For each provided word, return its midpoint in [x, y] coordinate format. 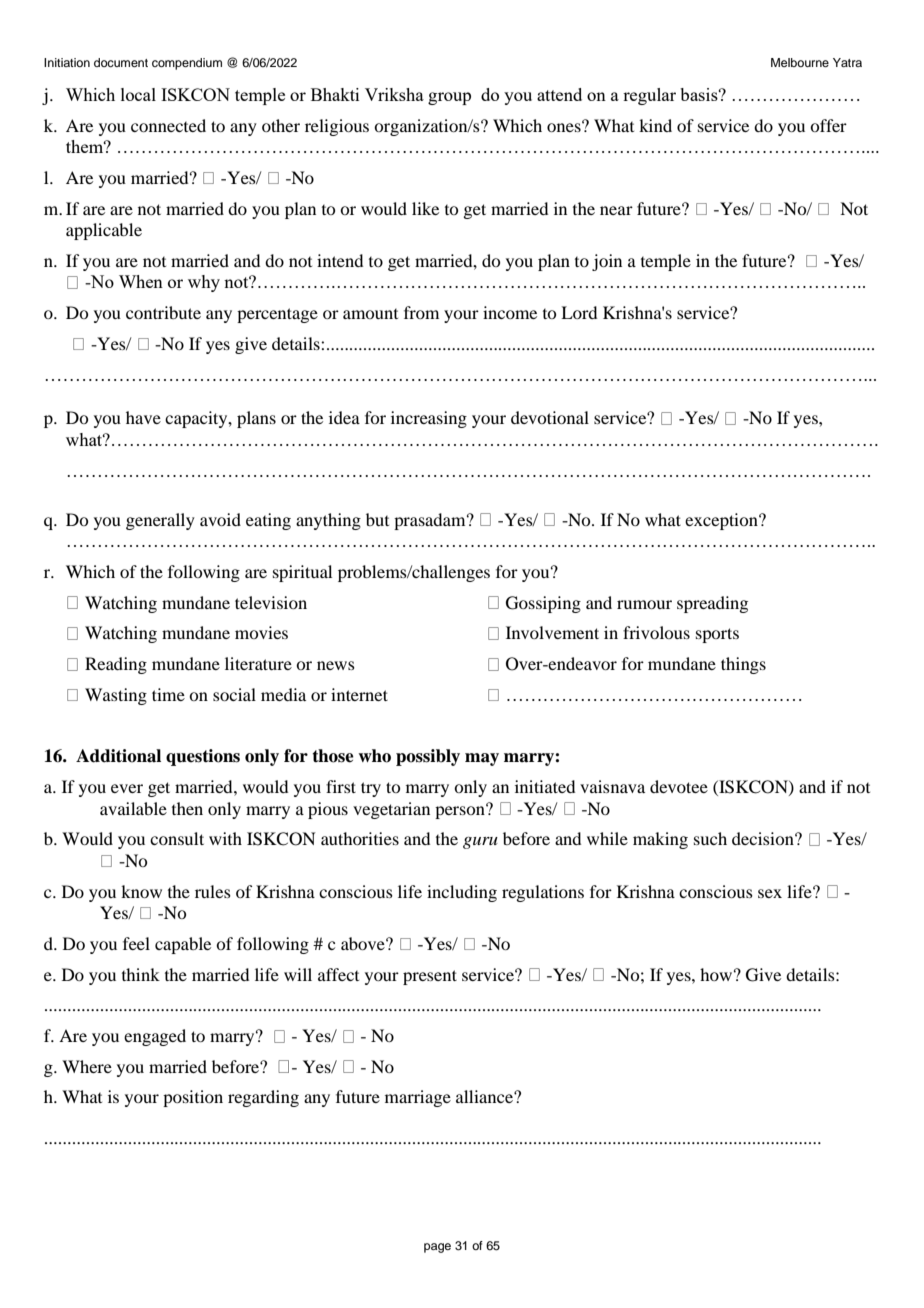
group [449, 98]
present [430, 977]
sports [717, 635]
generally [160, 521]
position [193, 1098]
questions [203, 757]
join [607, 262]
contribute [163, 312]
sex [770, 893]
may [482, 759]
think [141, 974]
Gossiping [543, 604]
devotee [679, 786]
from [421, 312]
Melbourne [800, 62]
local [138, 94]
